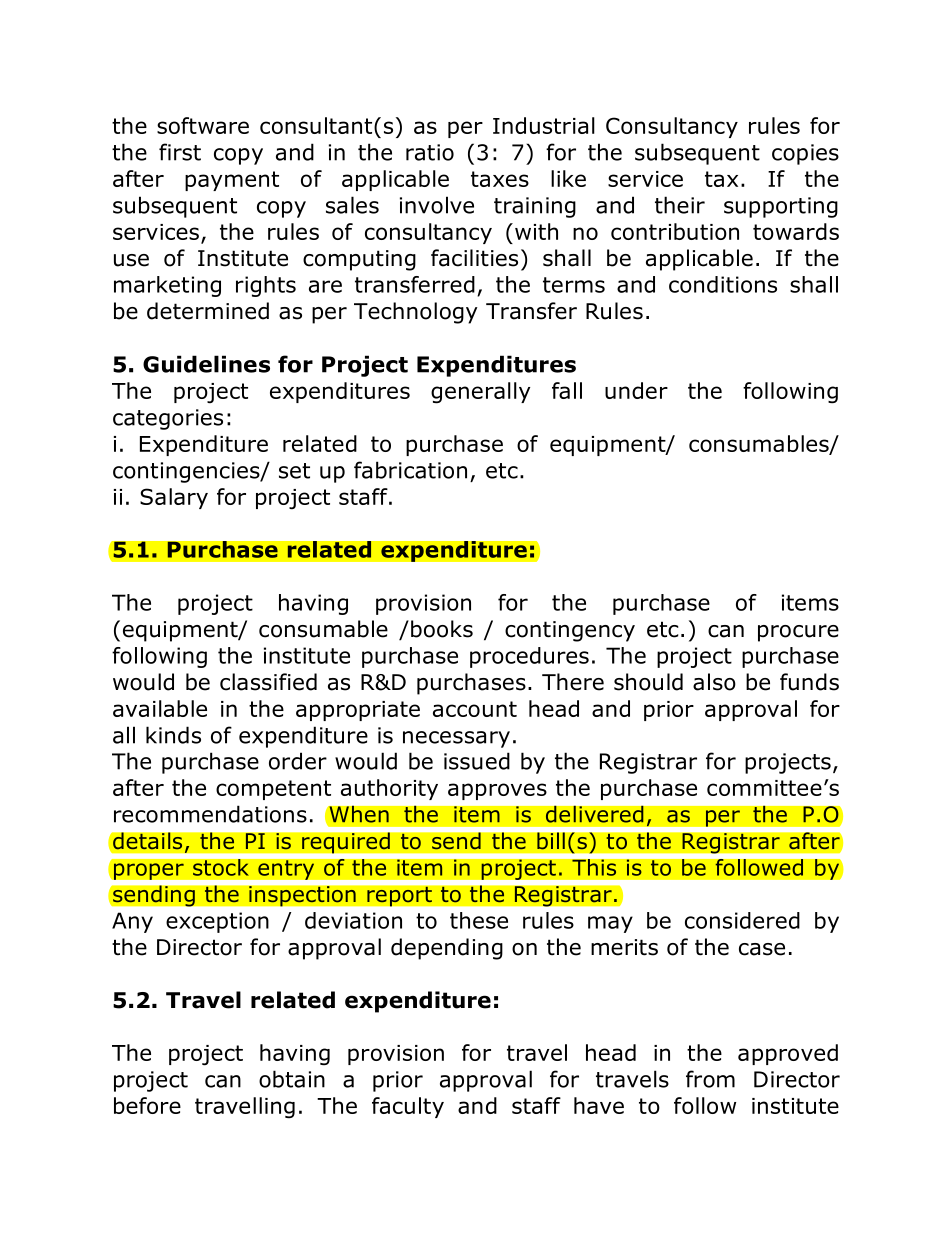 The image size is (952, 1233). I want to click on stock, so click(221, 867).
